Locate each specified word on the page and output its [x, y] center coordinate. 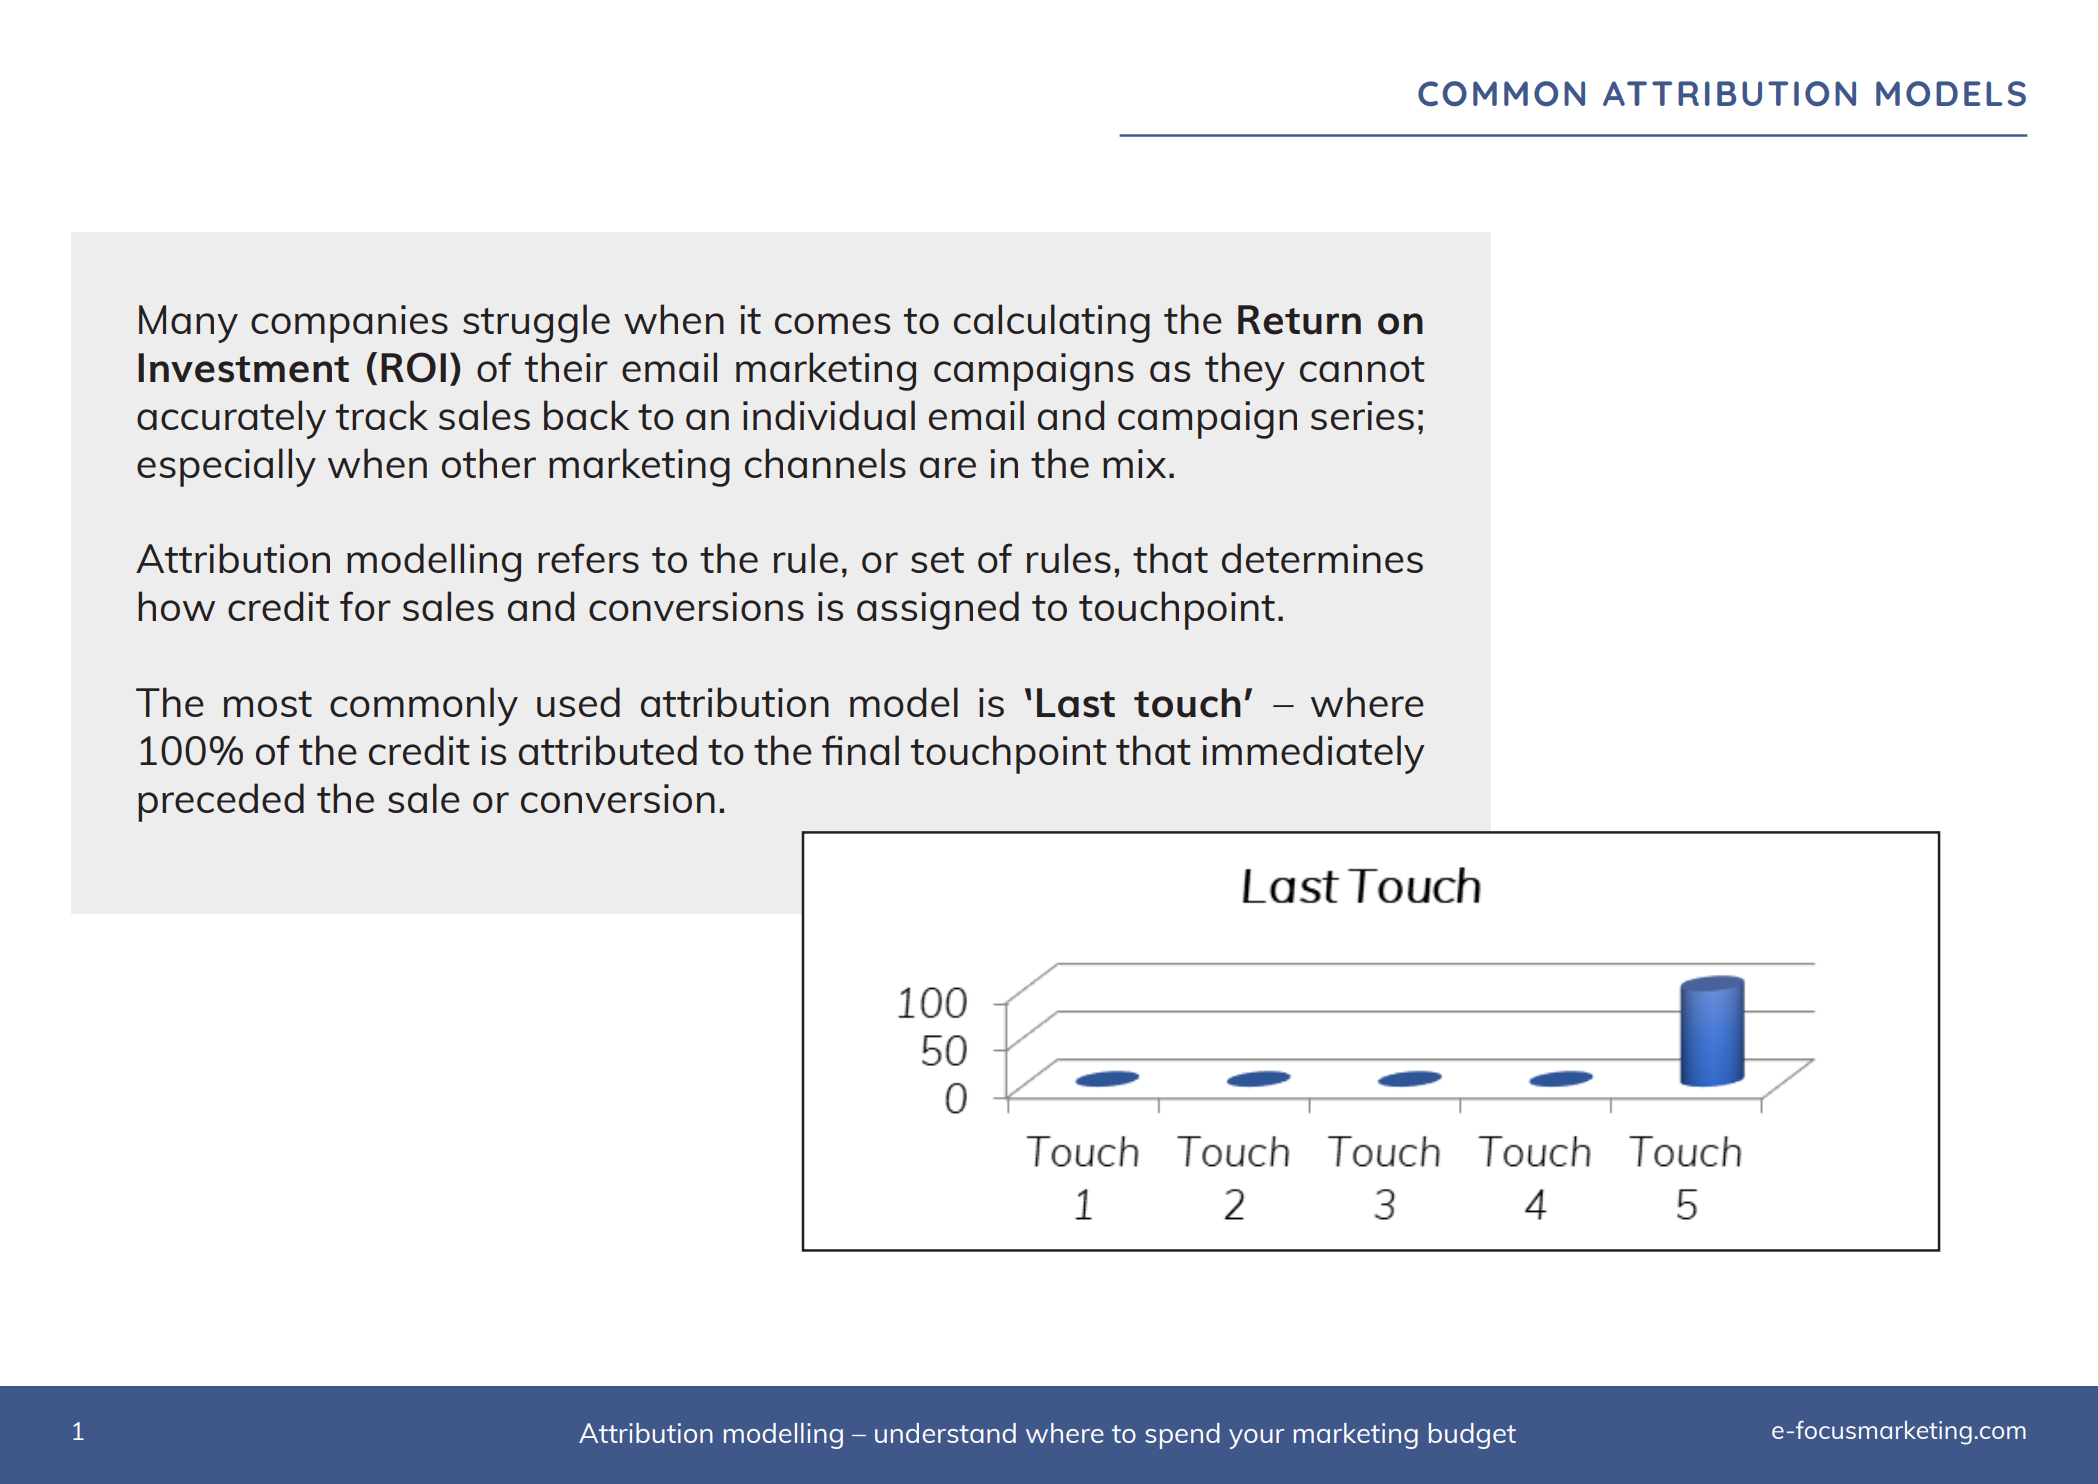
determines [1322, 558]
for [365, 606]
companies [349, 324]
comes [832, 323]
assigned [938, 610]
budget [1472, 1436]
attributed [608, 750]
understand [945, 1433]
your [1256, 1439]
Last [1076, 703]
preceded [221, 802]
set [937, 560]
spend [1182, 1436]
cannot [1362, 369]
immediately [1313, 754]
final [860, 750]
